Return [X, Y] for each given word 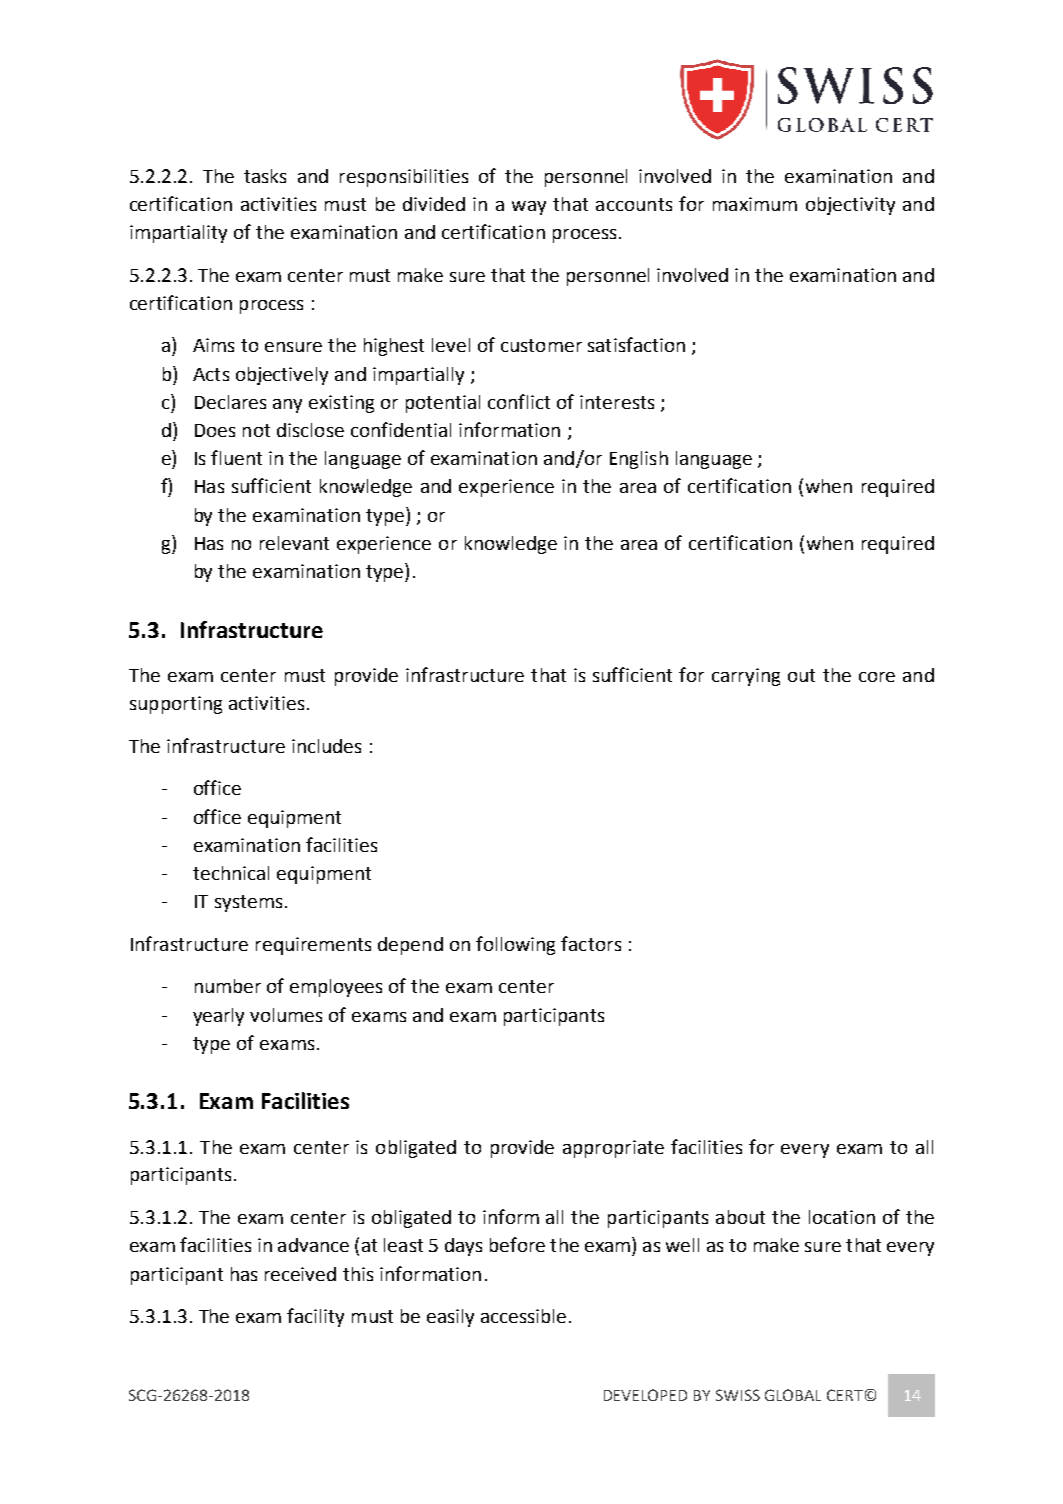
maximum [755, 204]
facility [315, 1317]
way [529, 208]
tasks [265, 176]
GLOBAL [793, 1395]
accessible [523, 1316]
